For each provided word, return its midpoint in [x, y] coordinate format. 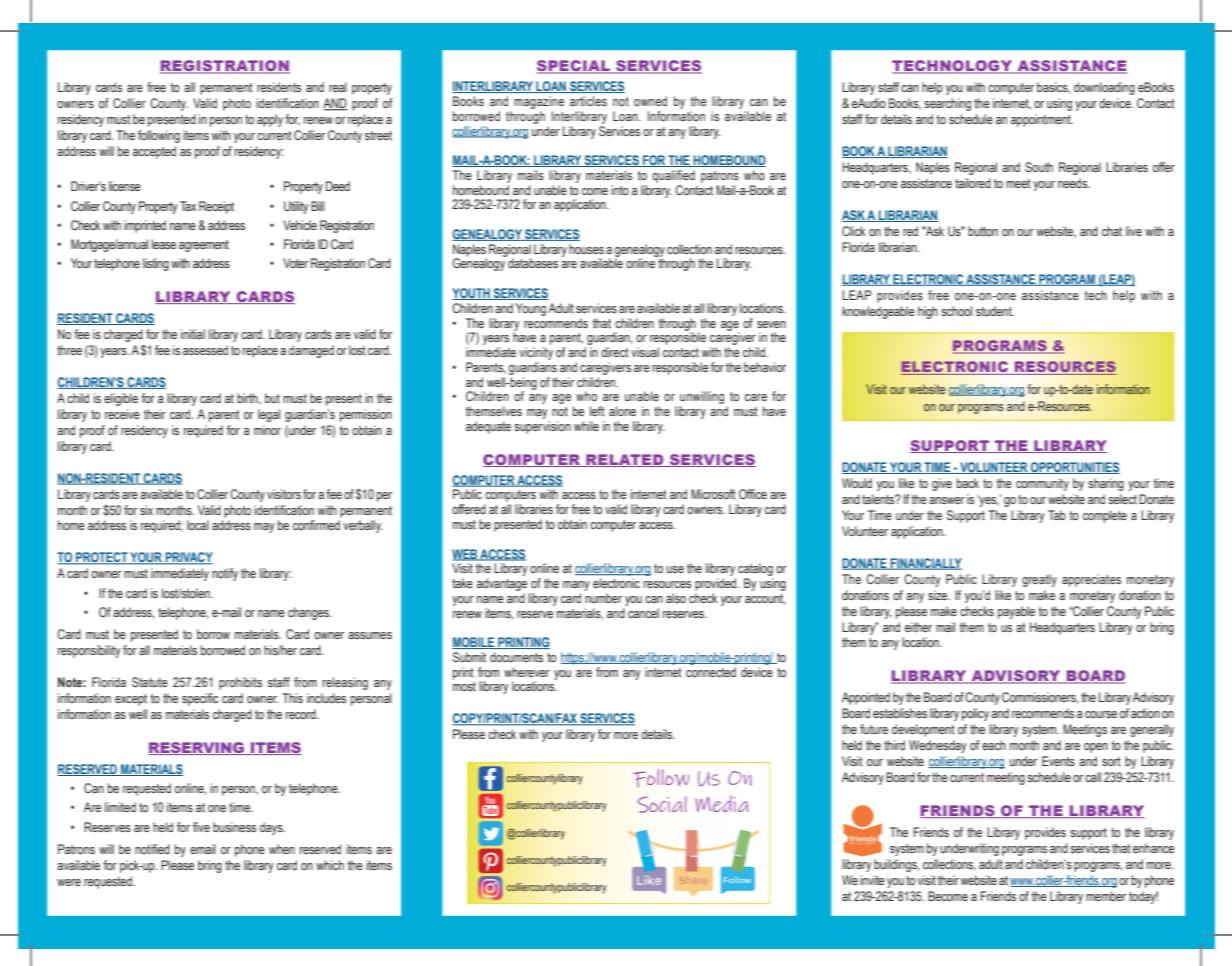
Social [662, 804]
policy [975, 714]
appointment [1042, 120]
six [146, 510]
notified [152, 849]
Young [531, 309]
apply [270, 120]
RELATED [625, 460]
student [995, 311]
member [1106, 896]
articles [588, 101]
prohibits [240, 683]
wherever [527, 672]
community [1042, 484]
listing [156, 264]
